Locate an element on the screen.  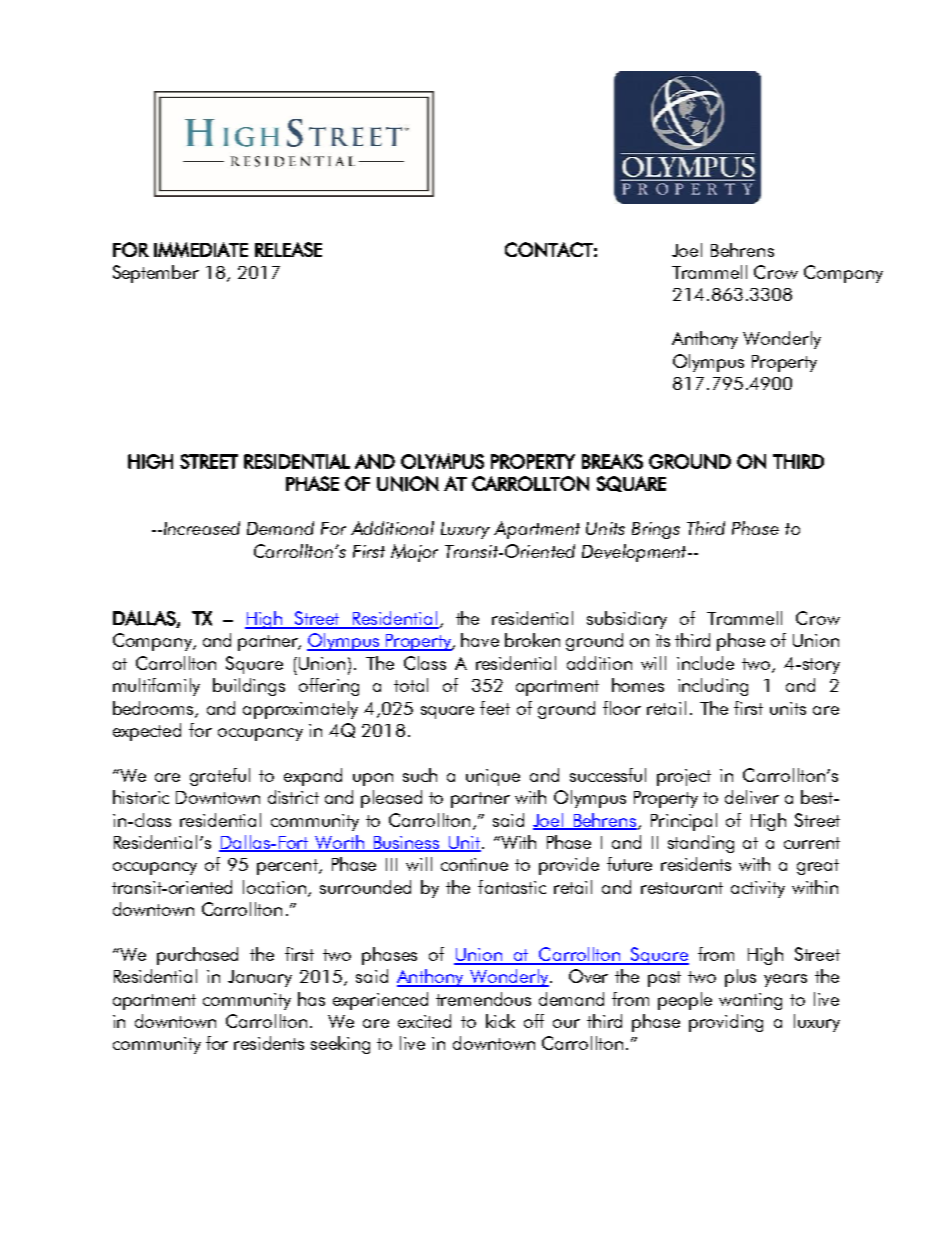
BREAKS is located at coordinates (612, 461).
